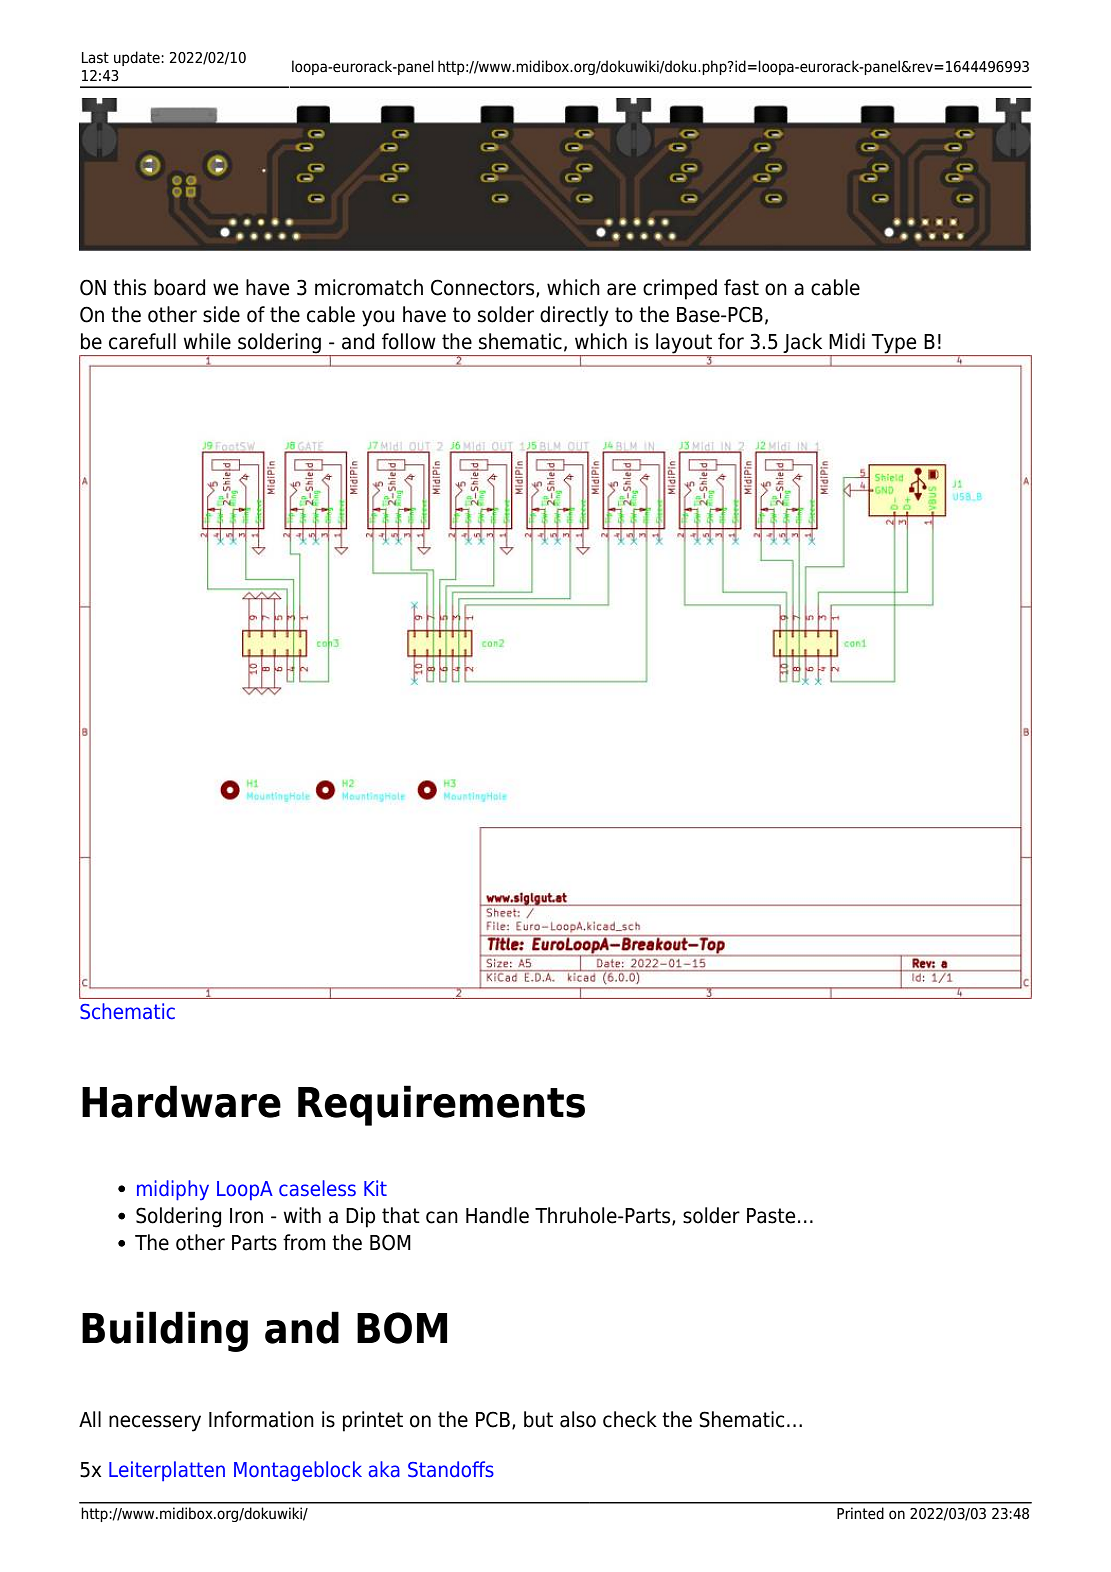 The height and width of the page is (1572, 1111). I want to click on Jack, so click(803, 344).
